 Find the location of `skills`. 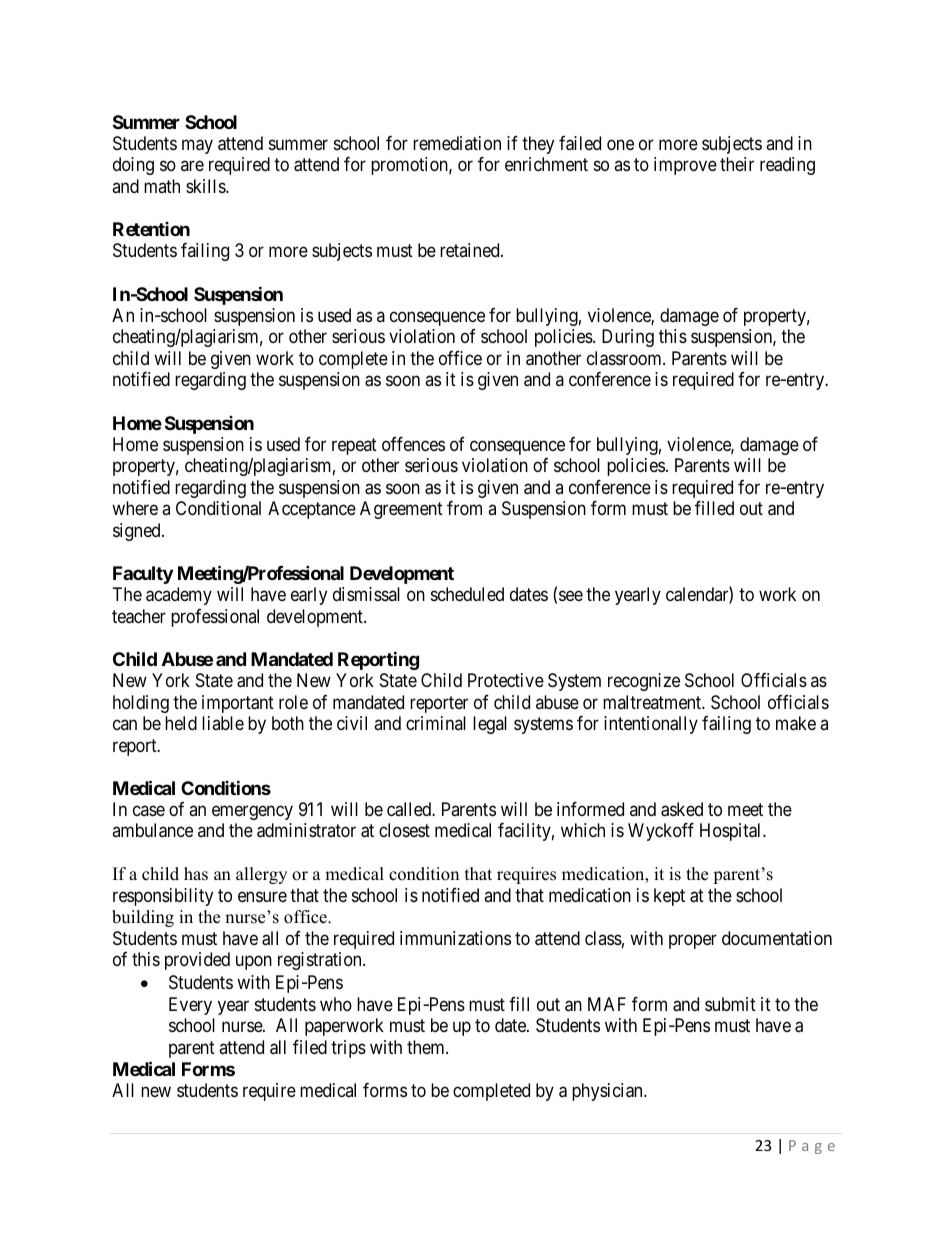

skills is located at coordinates (206, 186).
